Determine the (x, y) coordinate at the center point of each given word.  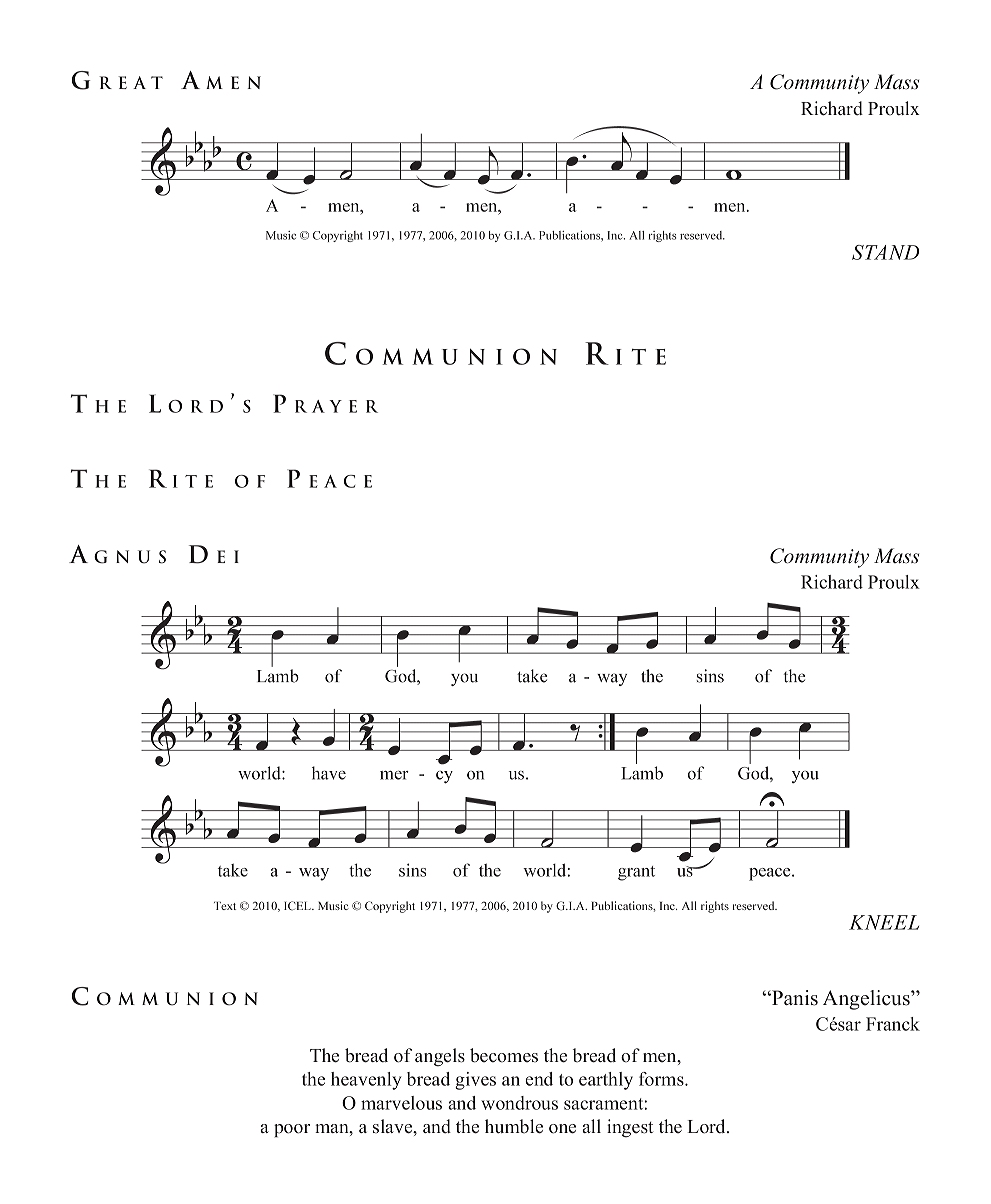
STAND (885, 252)
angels (440, 1057)
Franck (893, 1024)
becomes (504, 1055)
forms (662, 1079)
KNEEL (884, 922)
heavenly (366, 1081)
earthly (606, 1081)
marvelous (401, 1103)
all (591, 1126)
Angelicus (867, 1000)
